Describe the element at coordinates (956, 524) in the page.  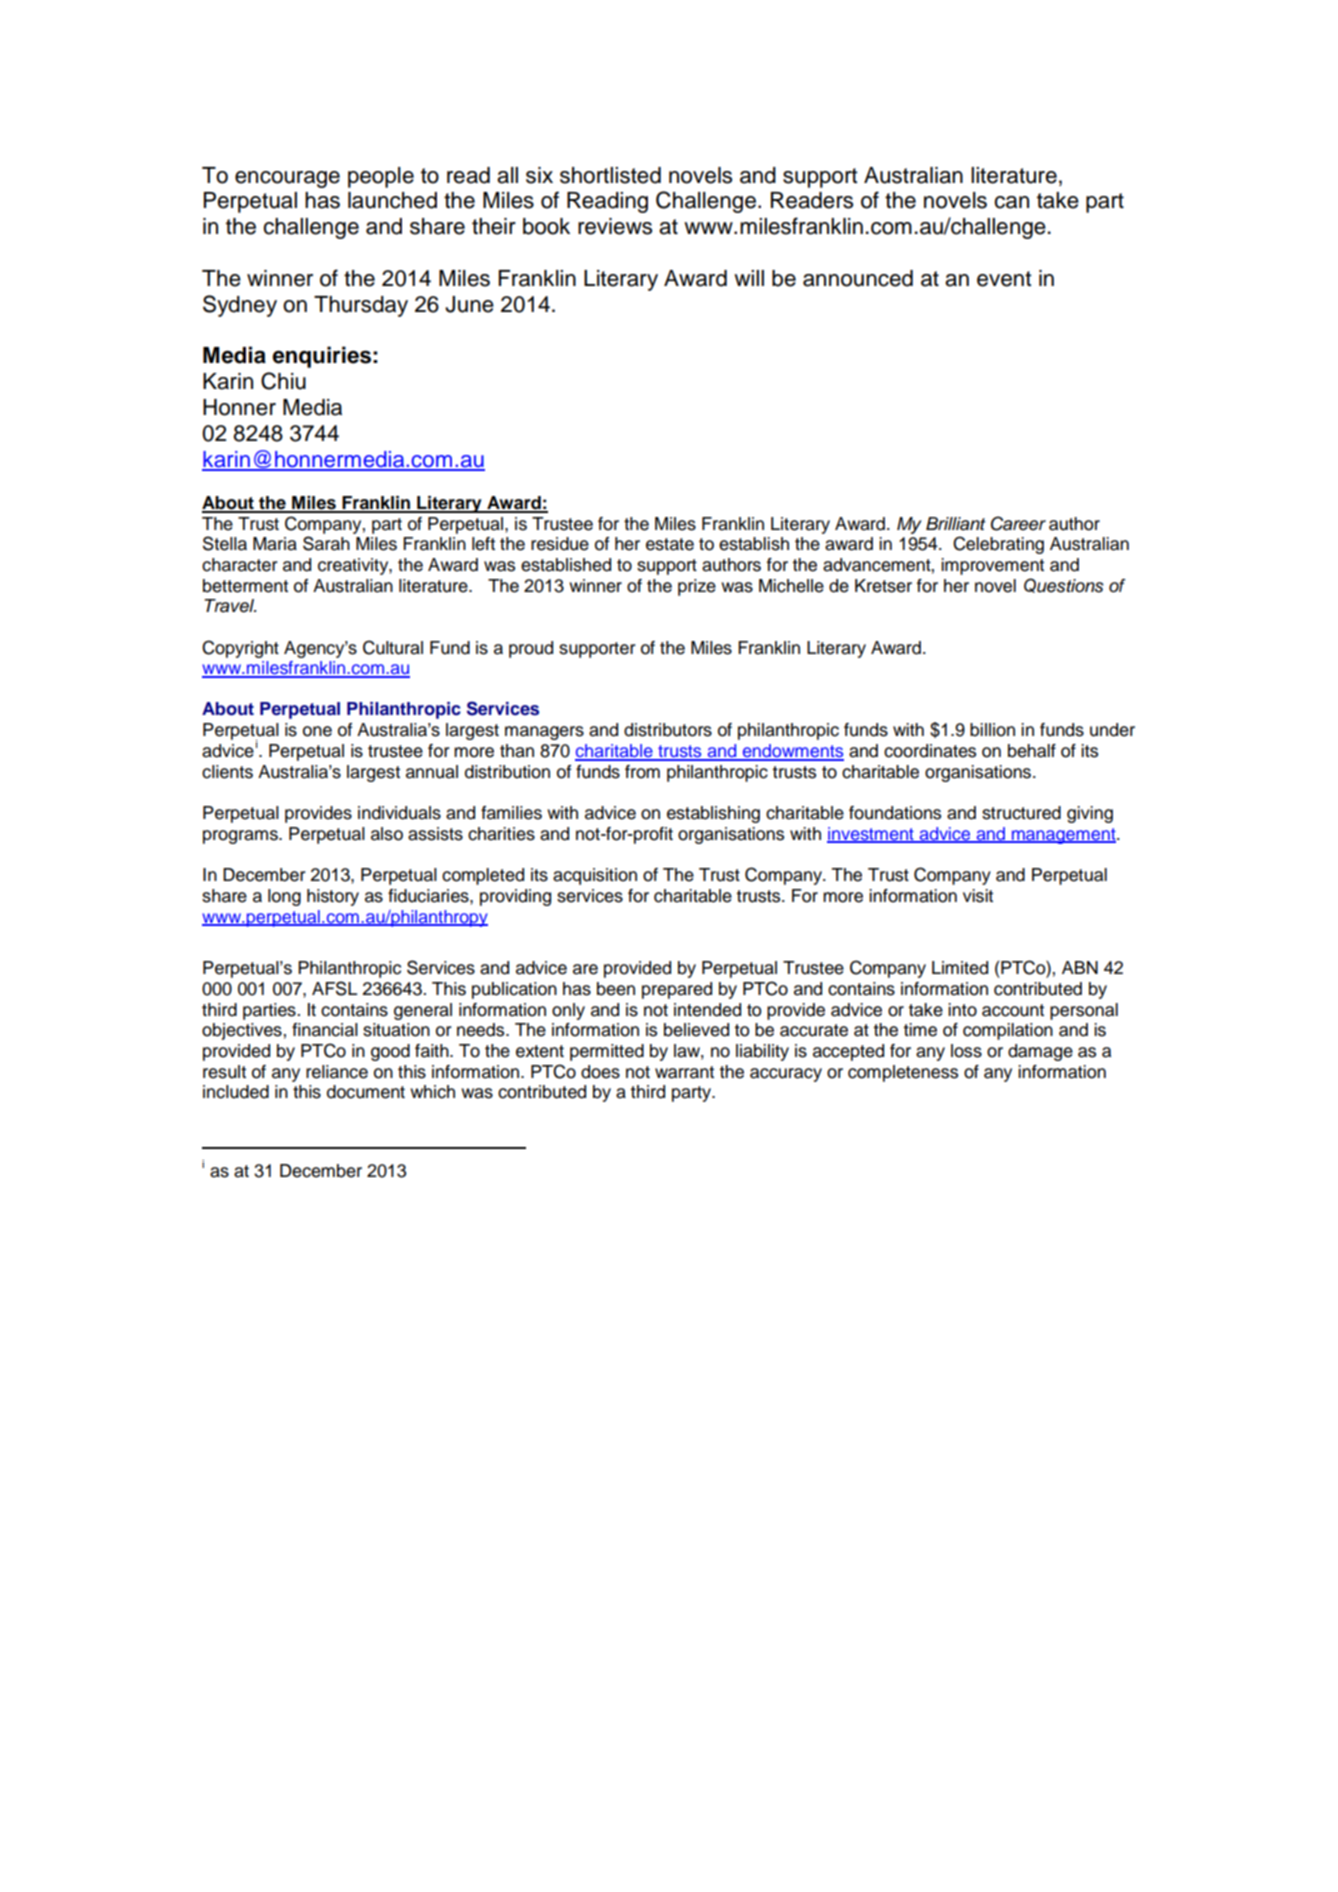
I see `Brilliant` at that location.
